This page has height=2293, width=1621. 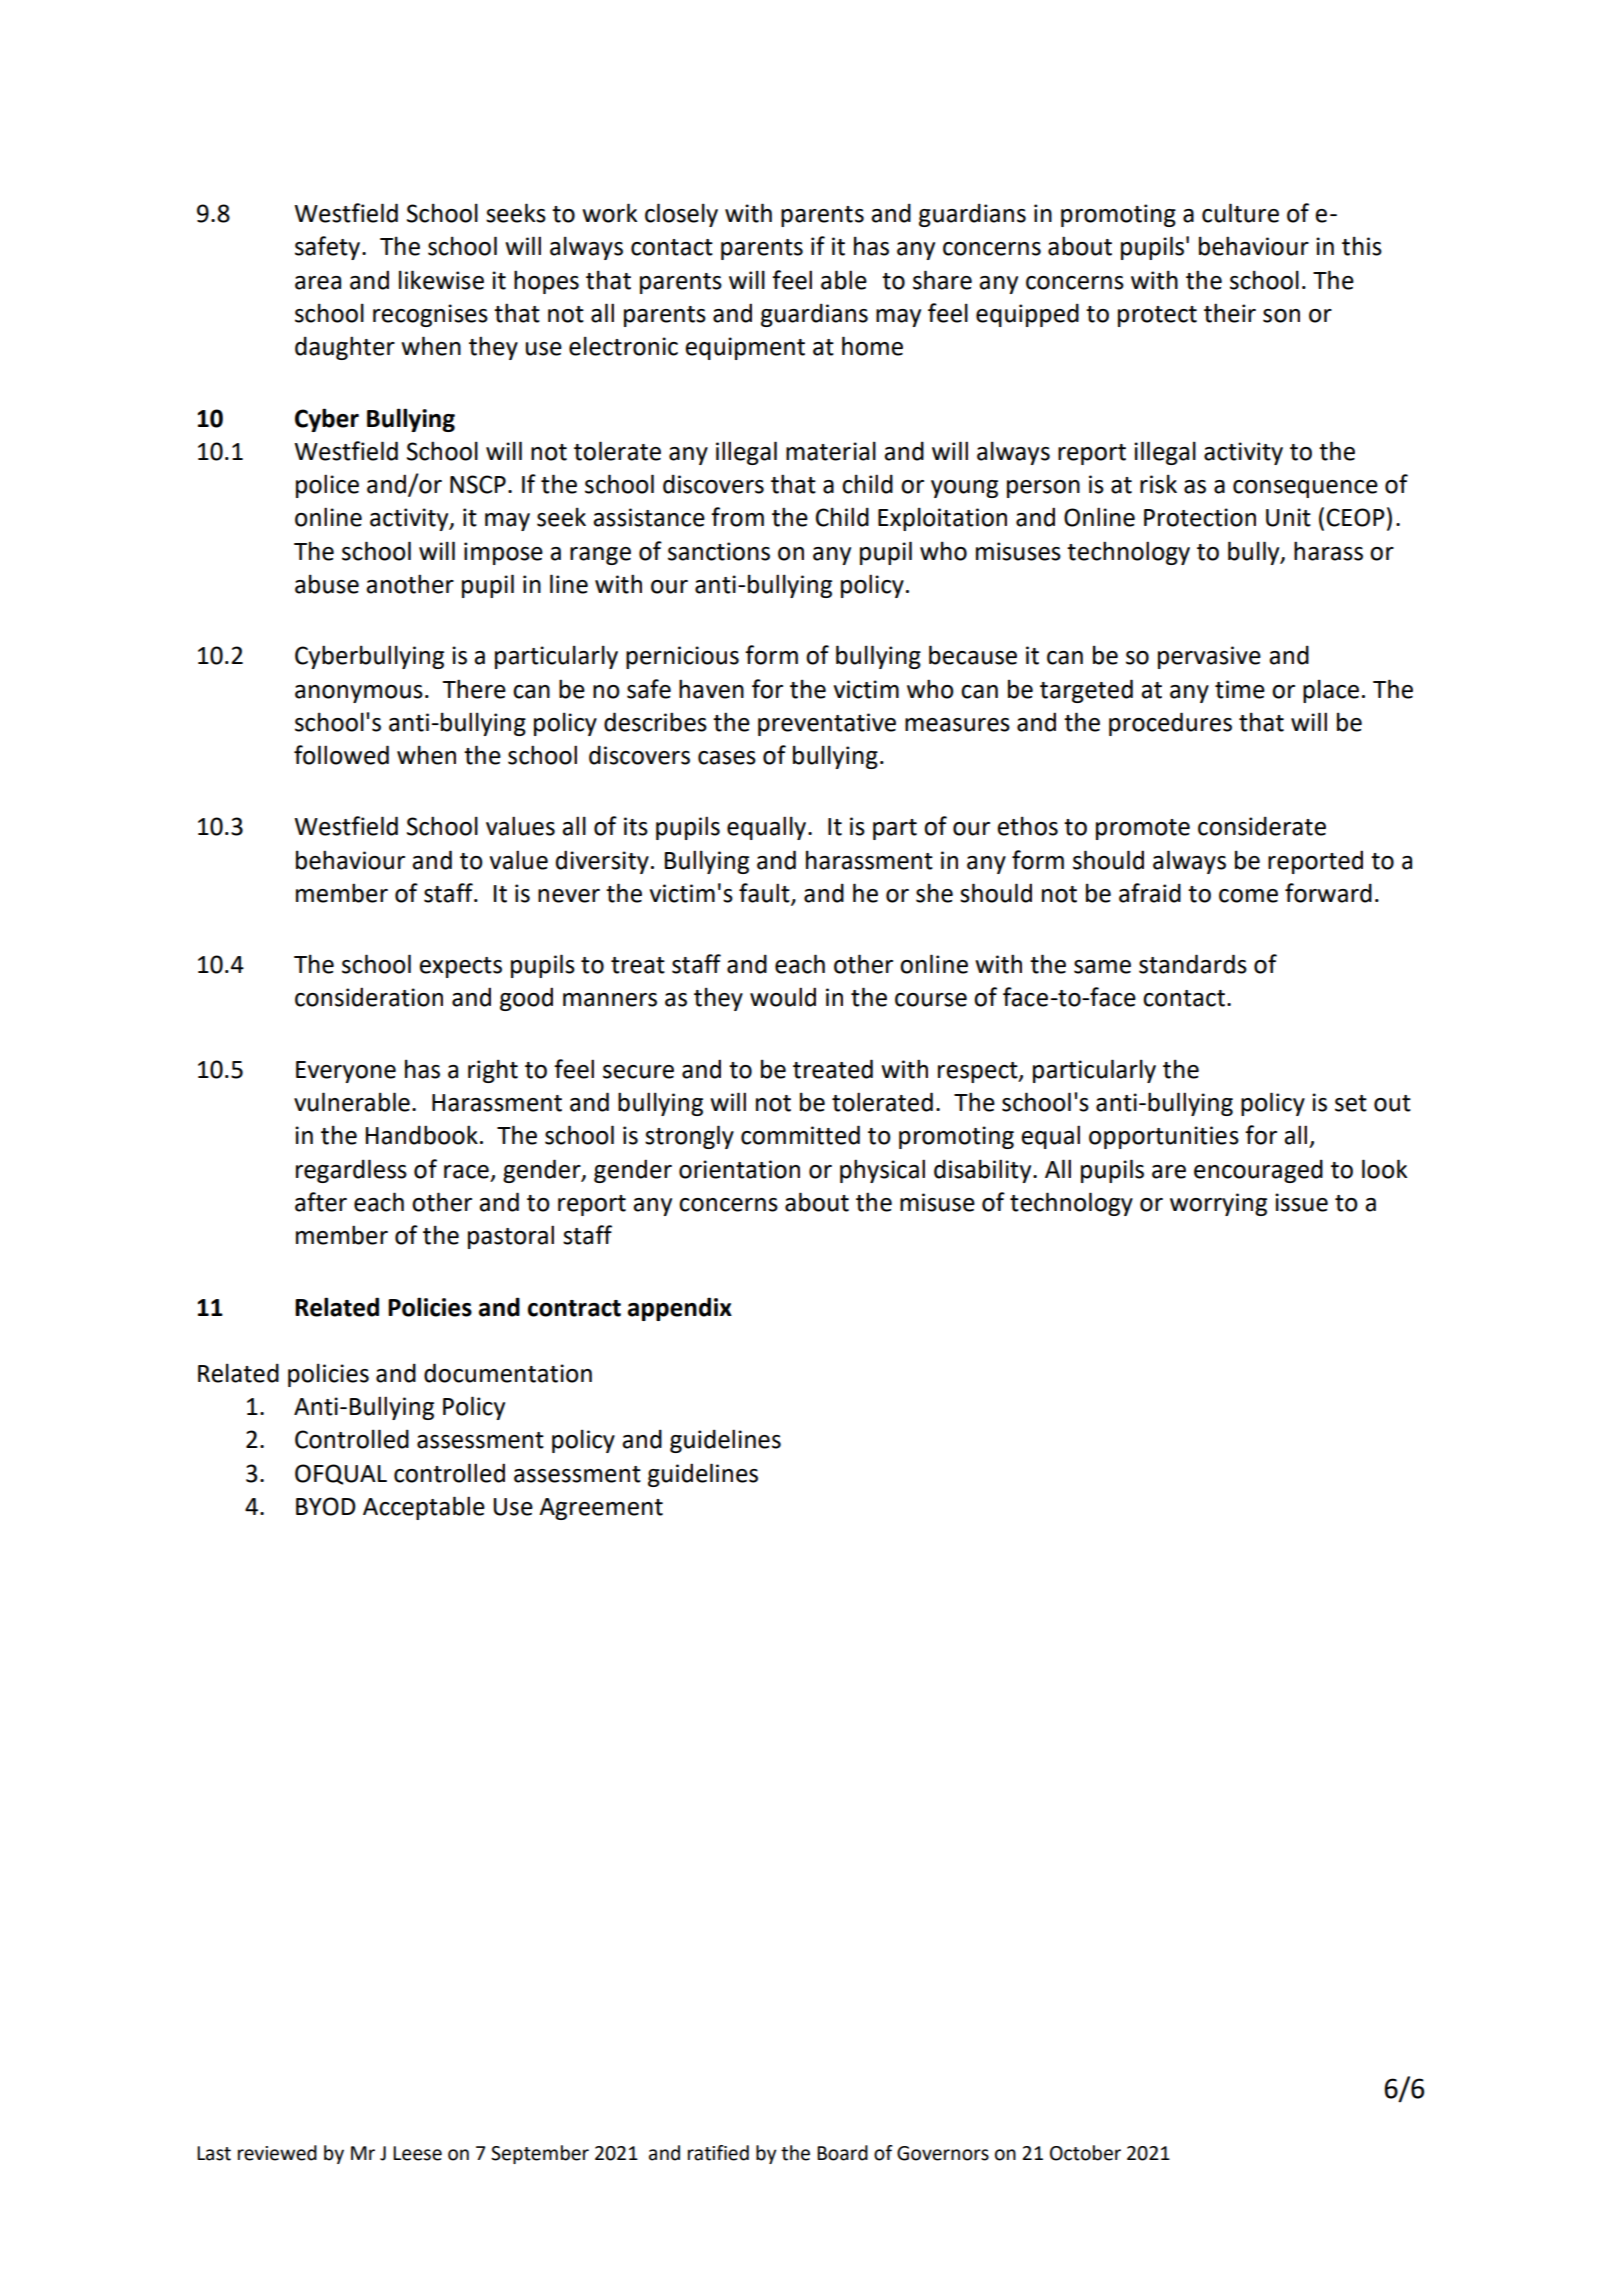 What do you see at coordinates (1258, 1171) in the page?
I see `encouraged` at bounding box center [1258, 1171].
